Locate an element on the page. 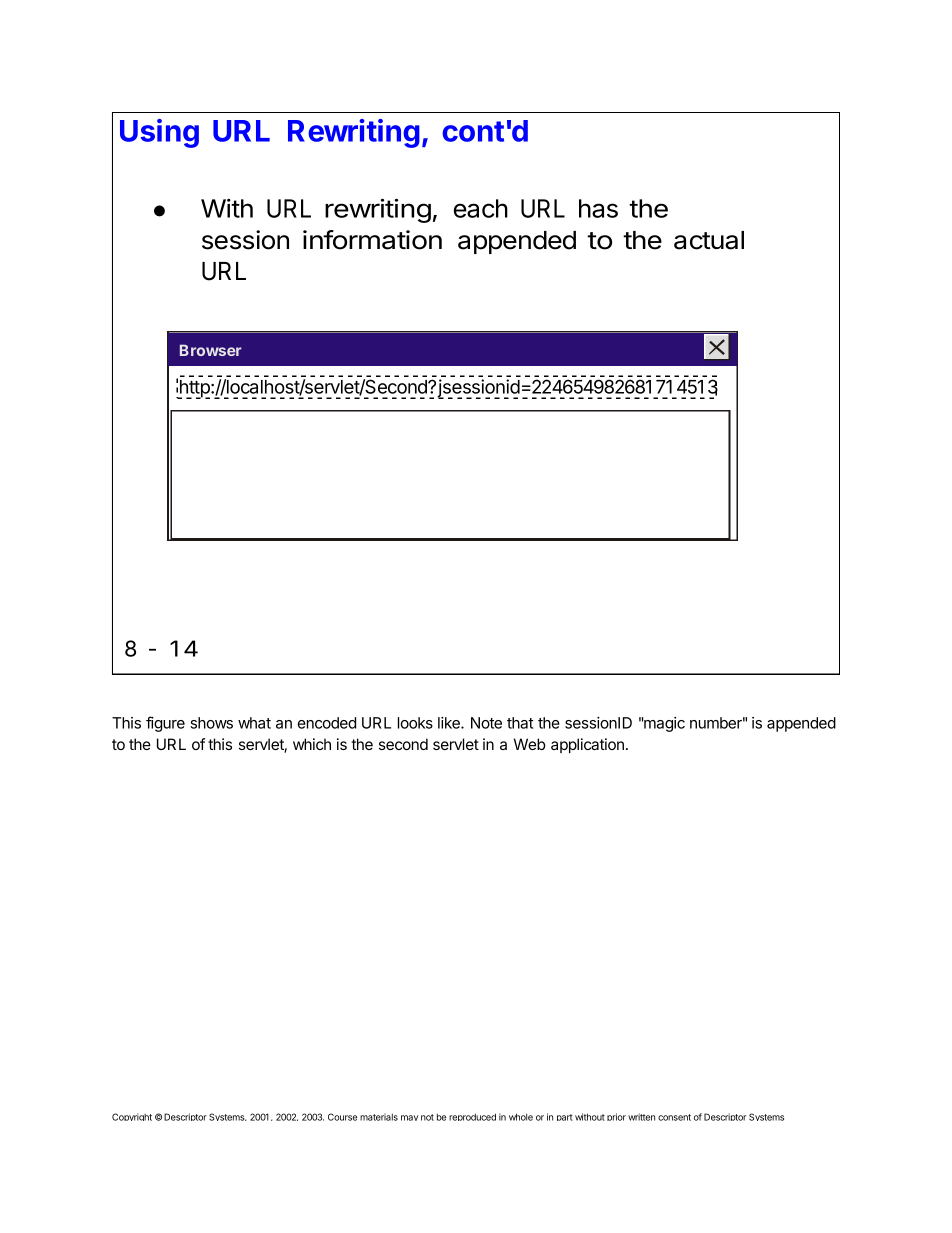  may is located at coordinates (409, 1118).
